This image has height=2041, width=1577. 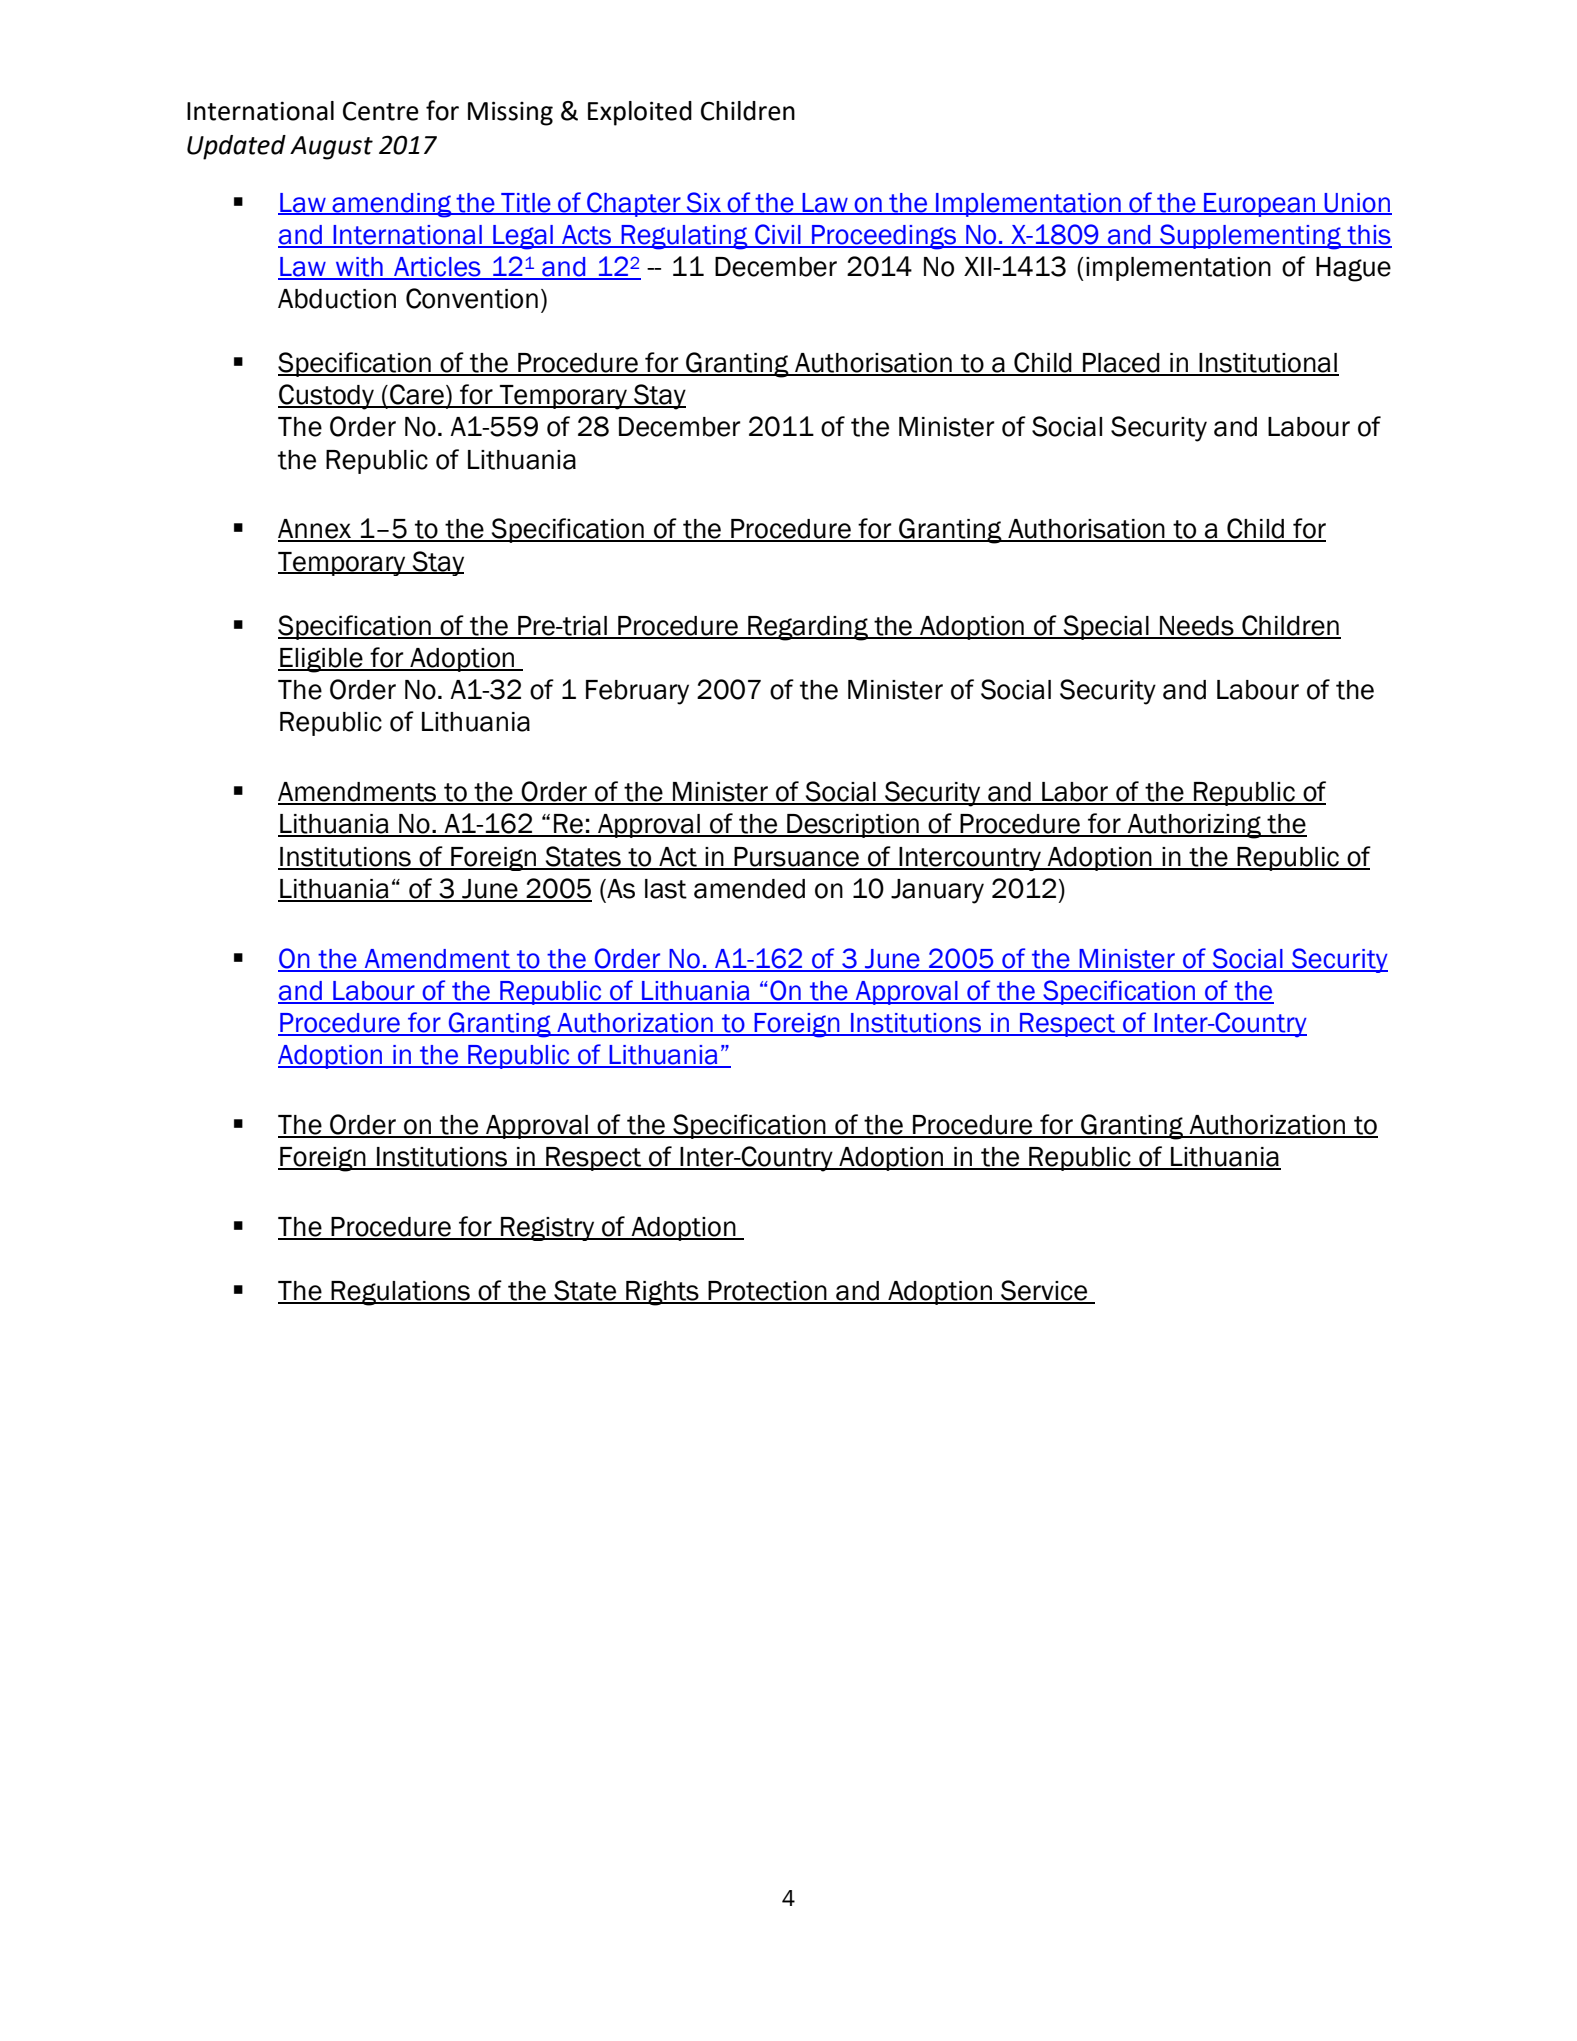 I want to click on Six, so click(x=704, y=203).
